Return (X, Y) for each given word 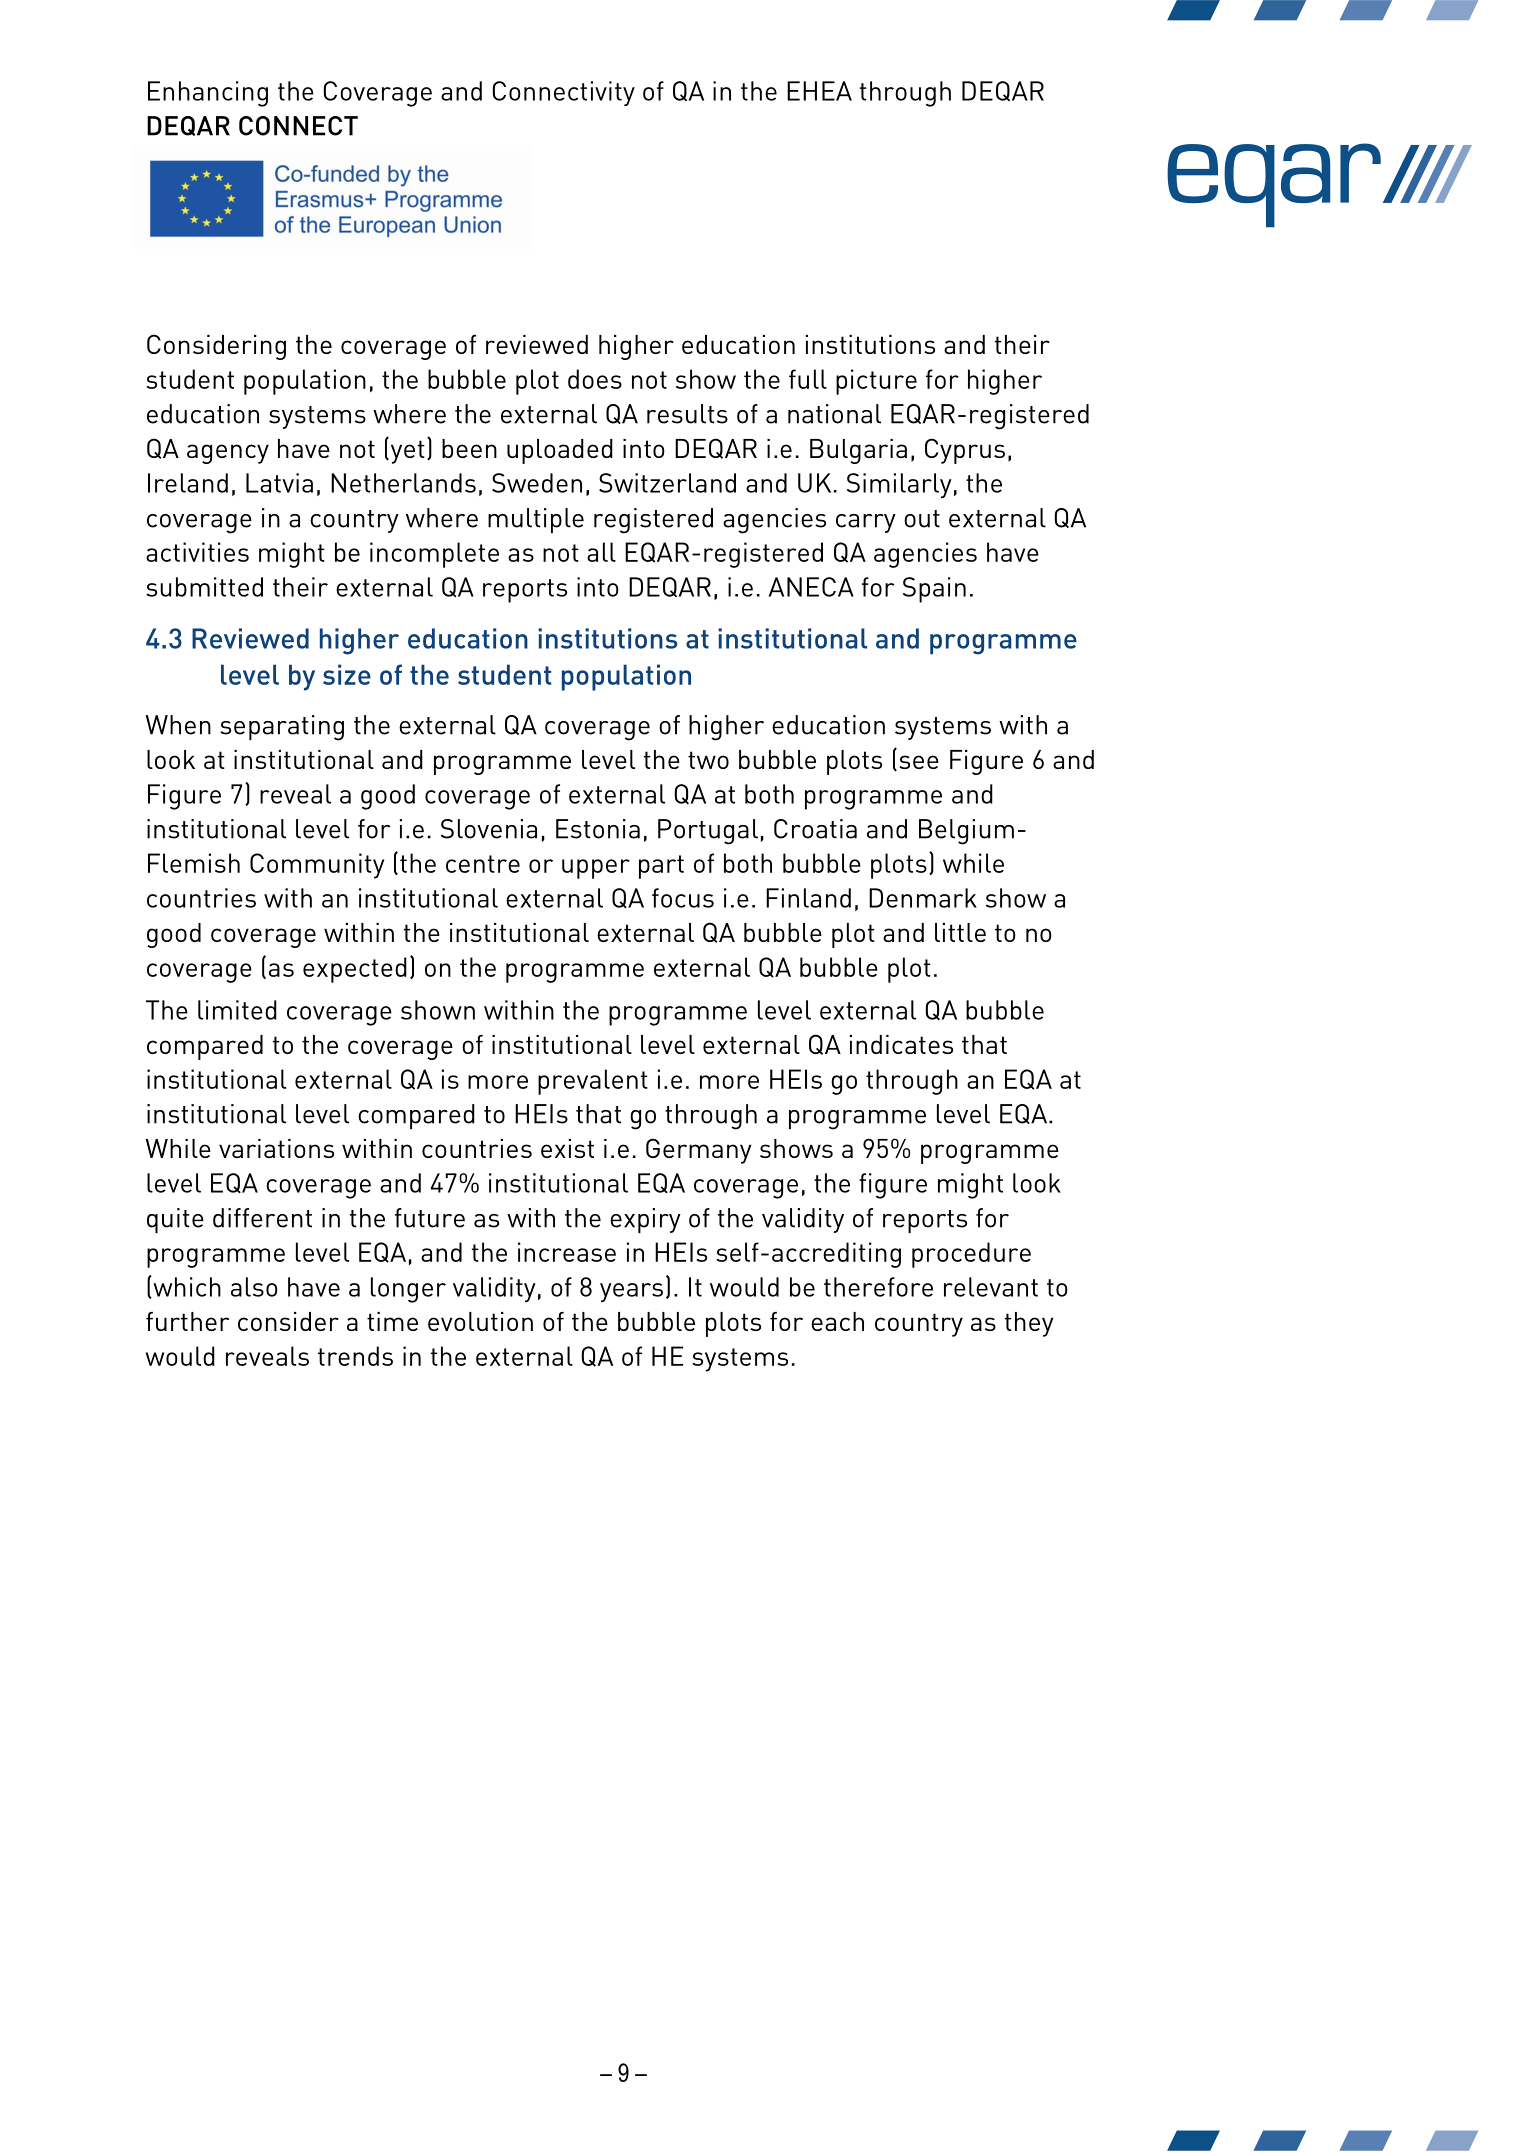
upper (596, 869)
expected (355, 970)
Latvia (279, 483)
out (922, 519)
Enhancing (208, 94)
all (601, 552)
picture (876, 382)
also (254, 1287)
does (595, 379)
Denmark (923, 898)
